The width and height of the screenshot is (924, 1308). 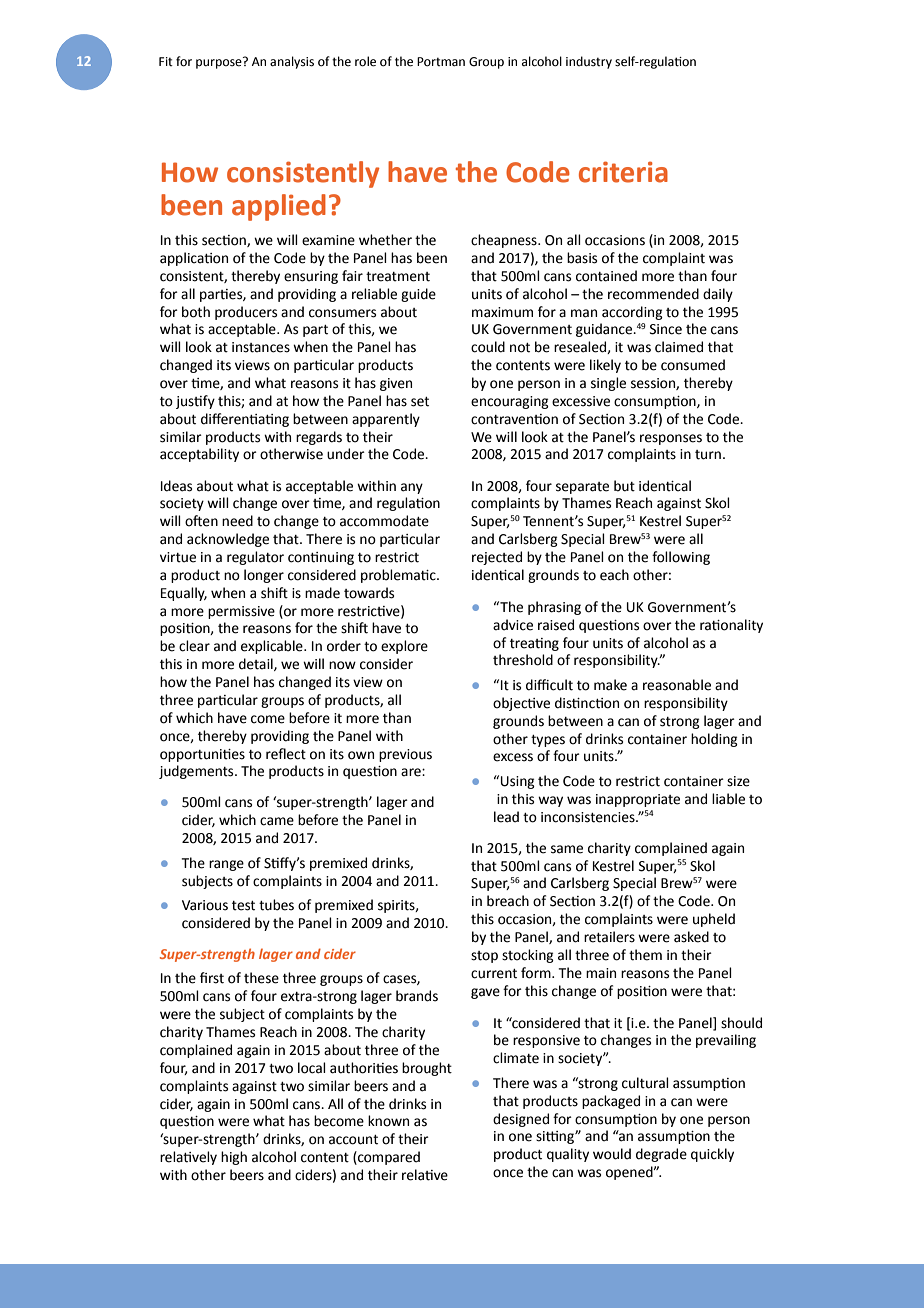 What do you see at coordinates (237, 521) in the screenshot?
I see `need` at bounding box center [237, 521].
